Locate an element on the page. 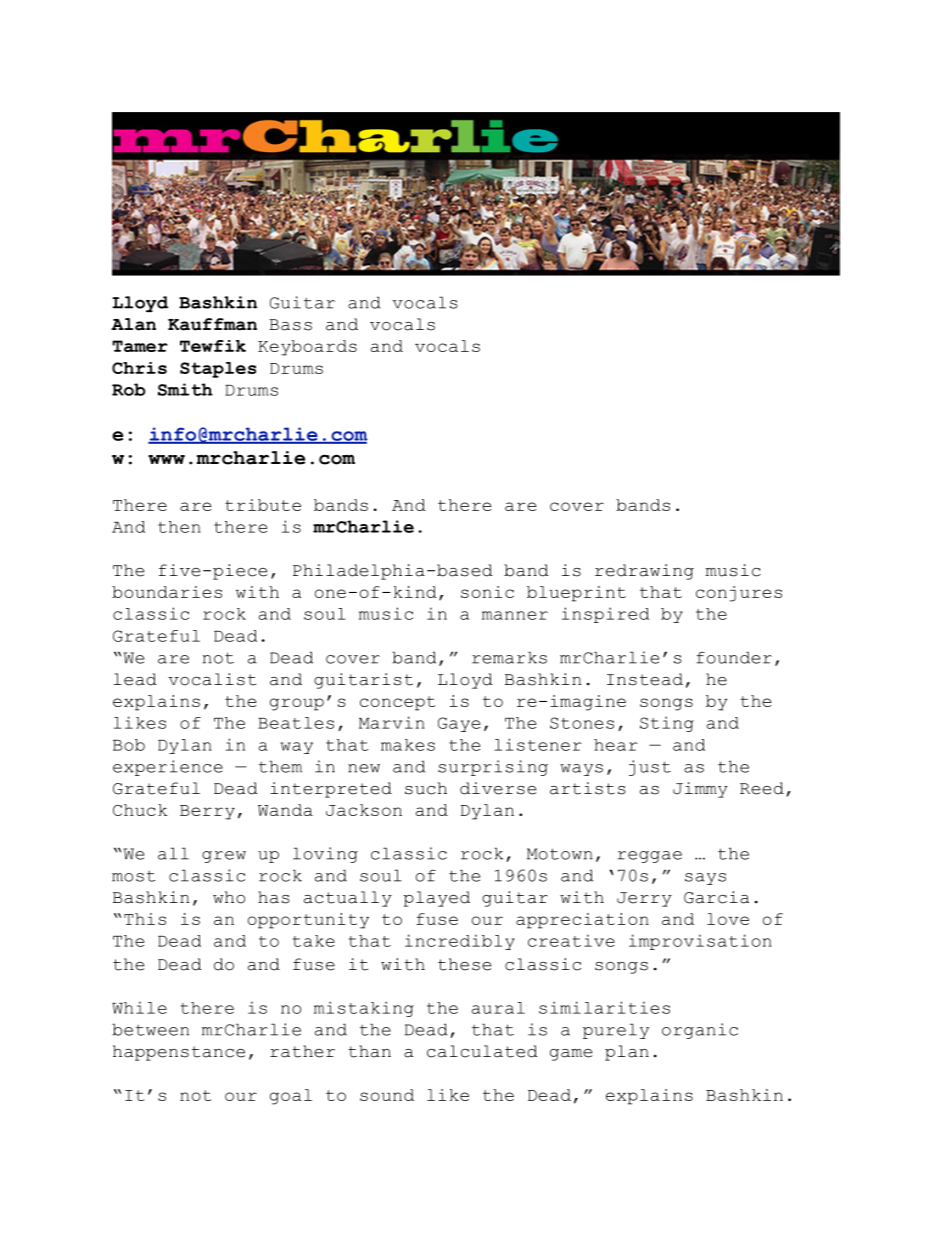  vocalist is located at coordinates (212, 679).
